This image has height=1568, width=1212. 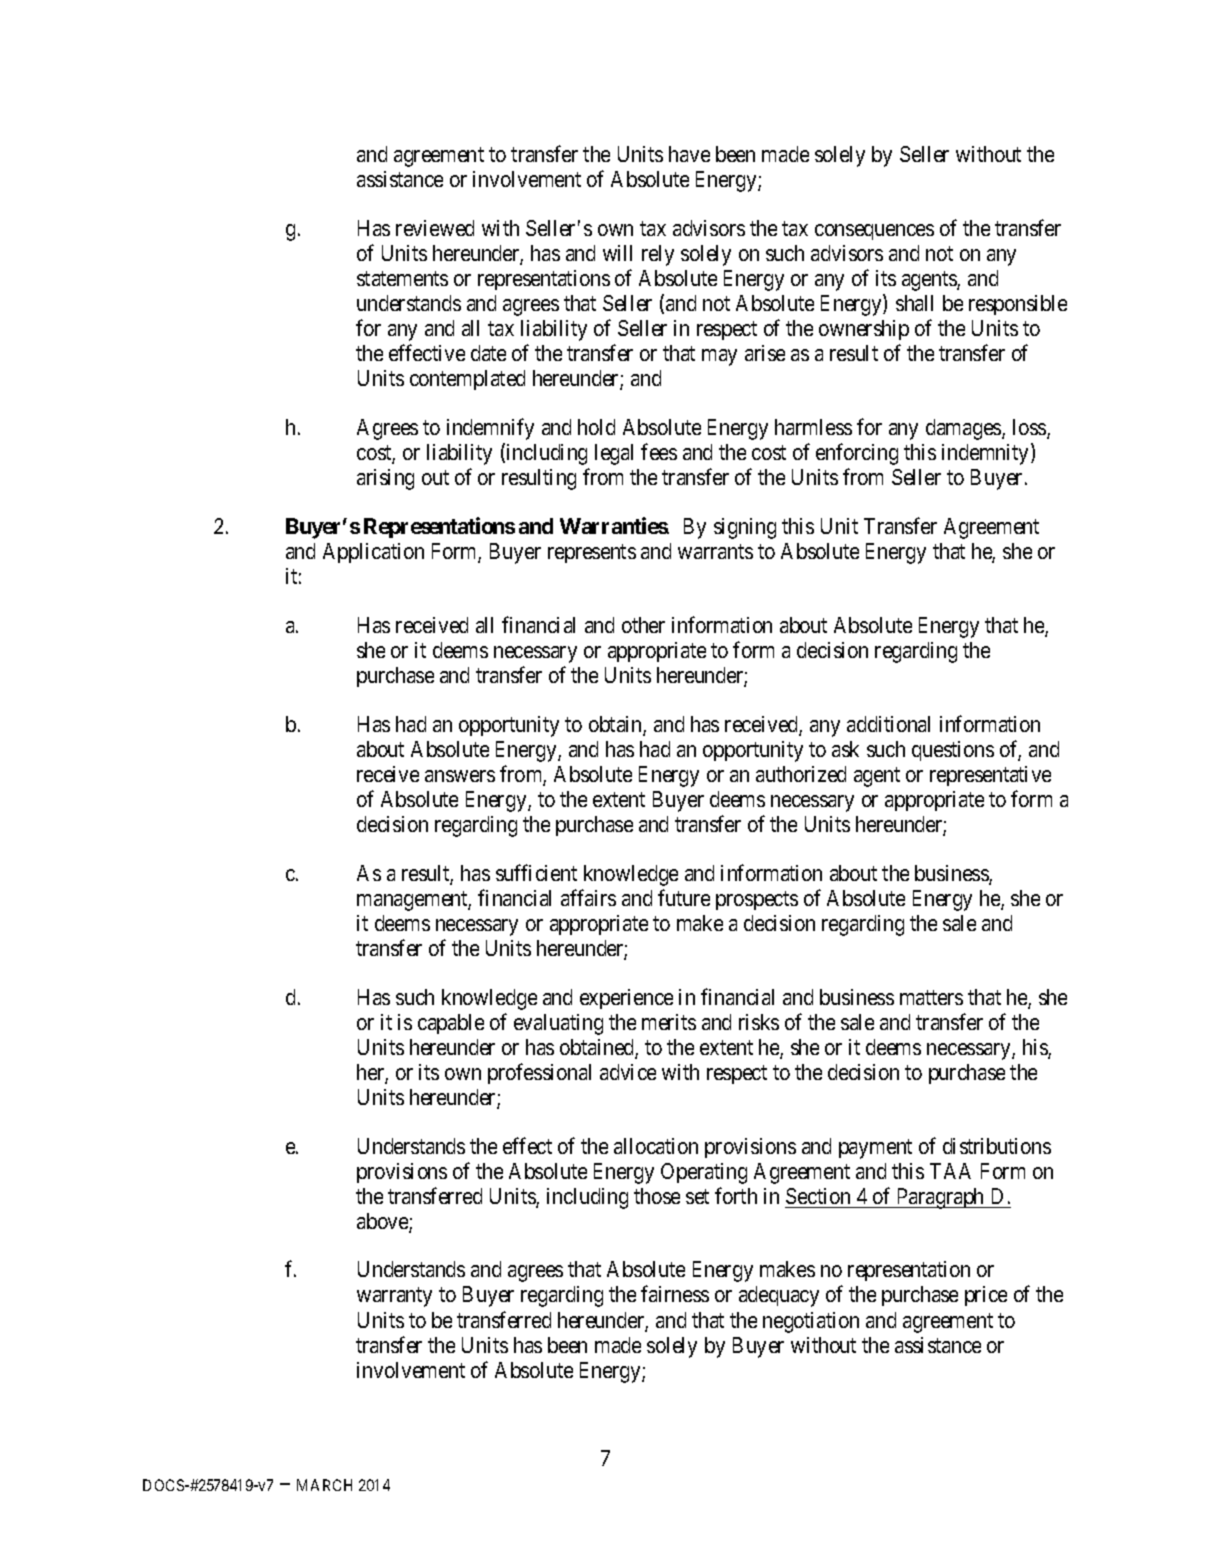 I want to click on answers, so click(x=460, y=776).
